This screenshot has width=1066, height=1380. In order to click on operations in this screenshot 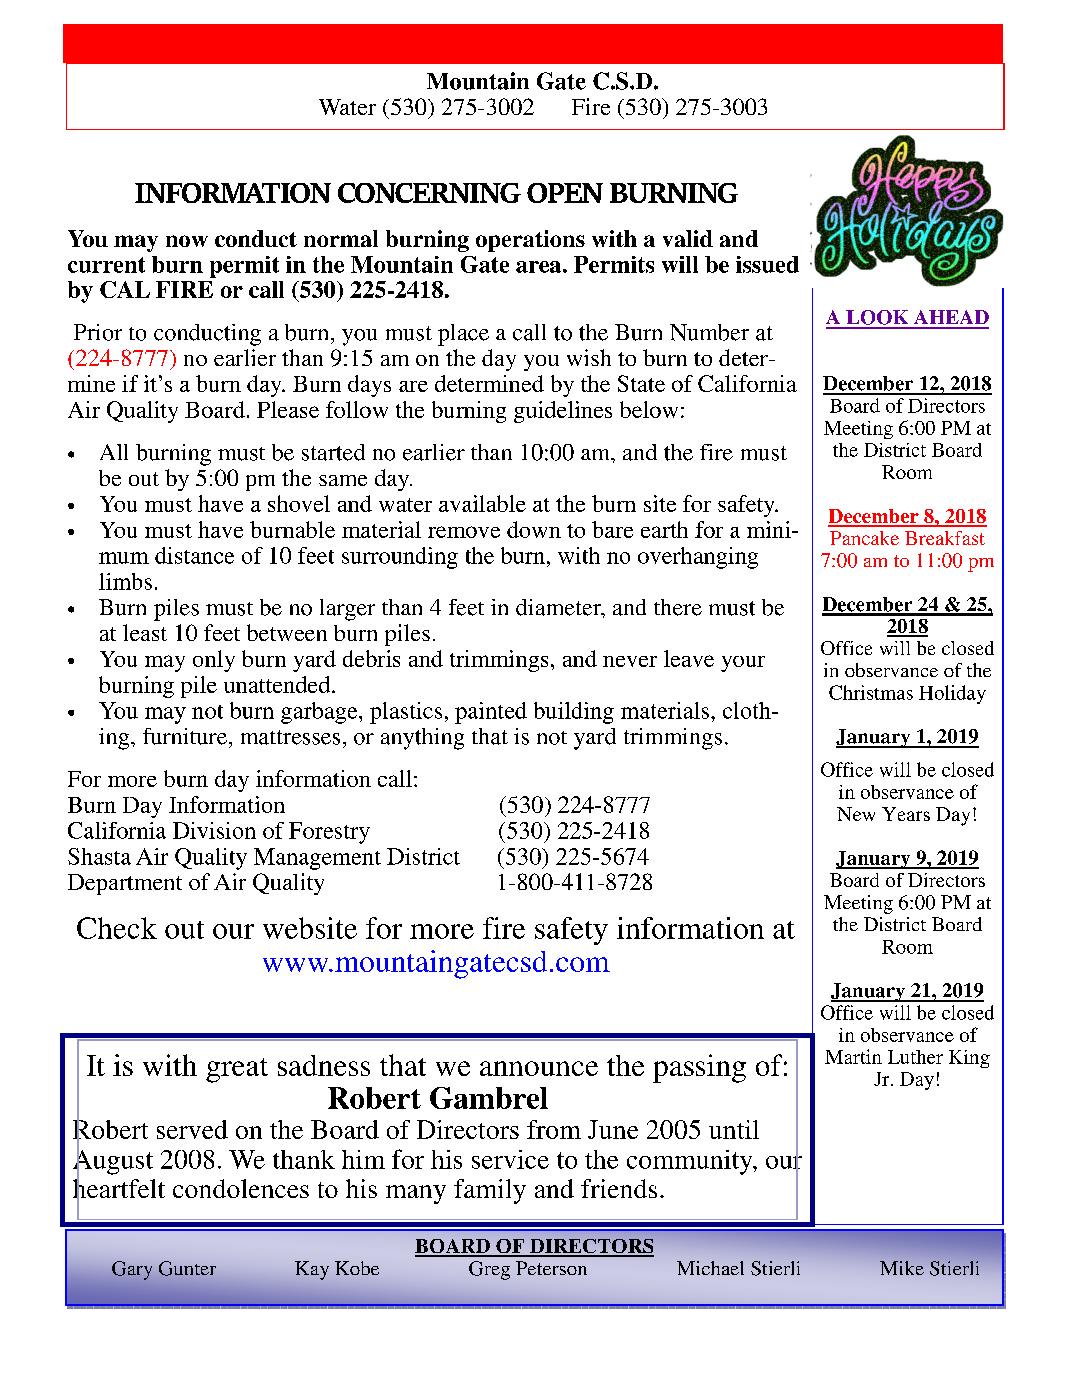, I will do `click(530, 241)`.
